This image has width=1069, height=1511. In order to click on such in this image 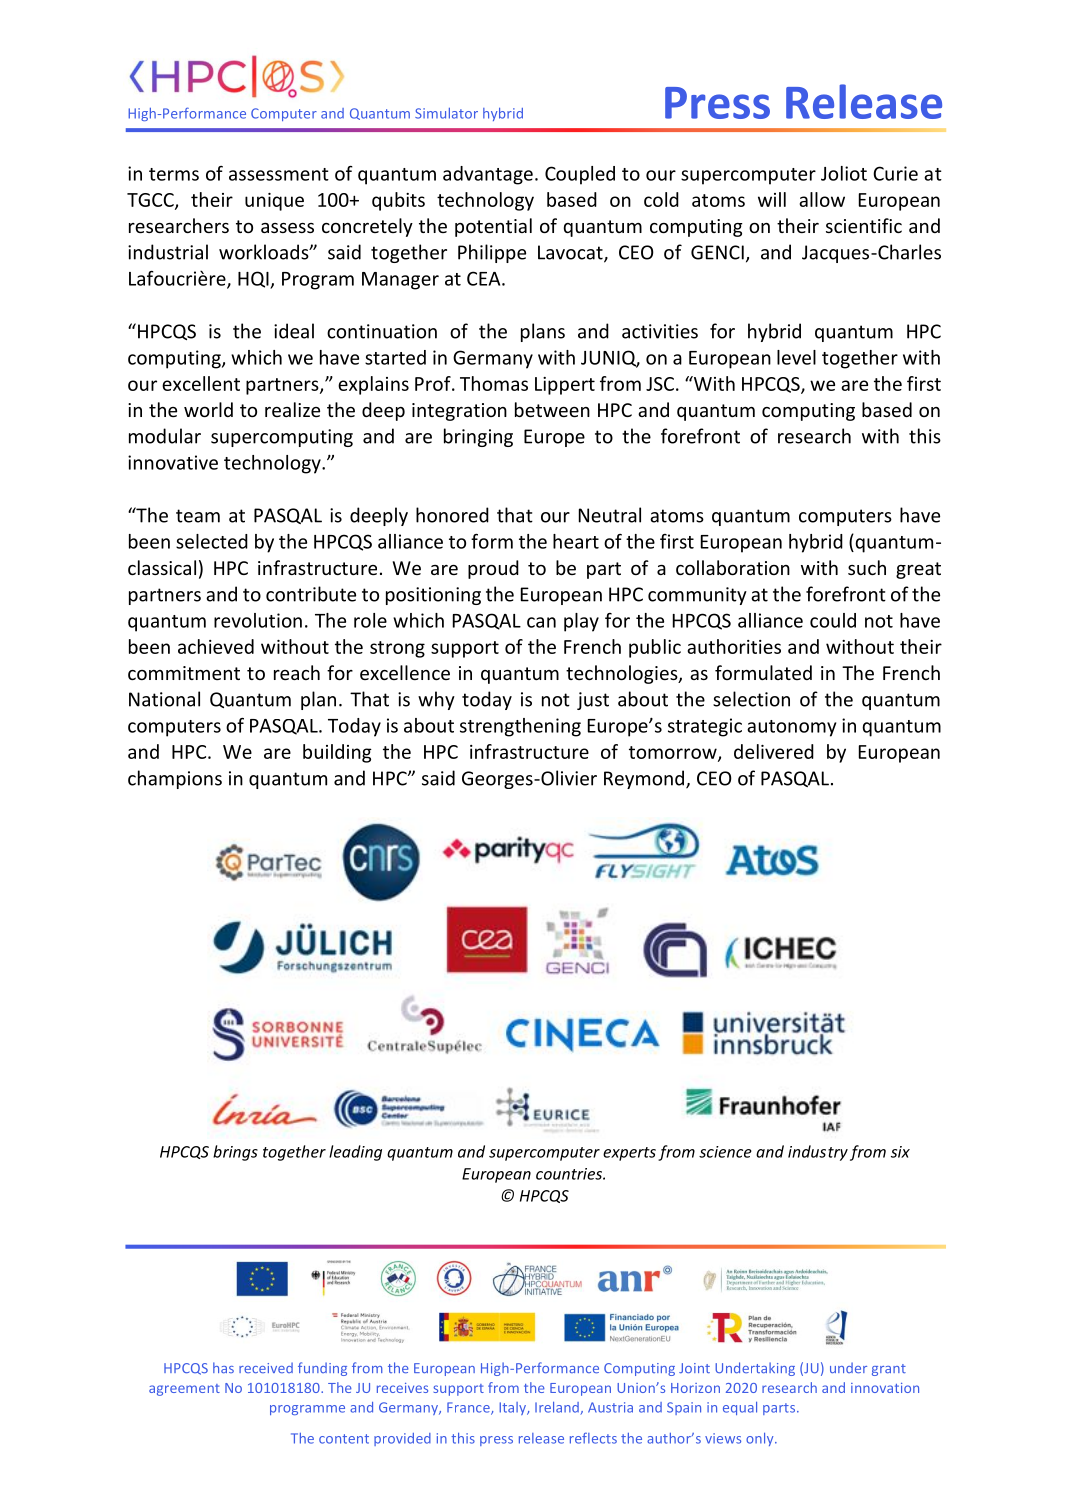, I will do `click(867, 567)`.
